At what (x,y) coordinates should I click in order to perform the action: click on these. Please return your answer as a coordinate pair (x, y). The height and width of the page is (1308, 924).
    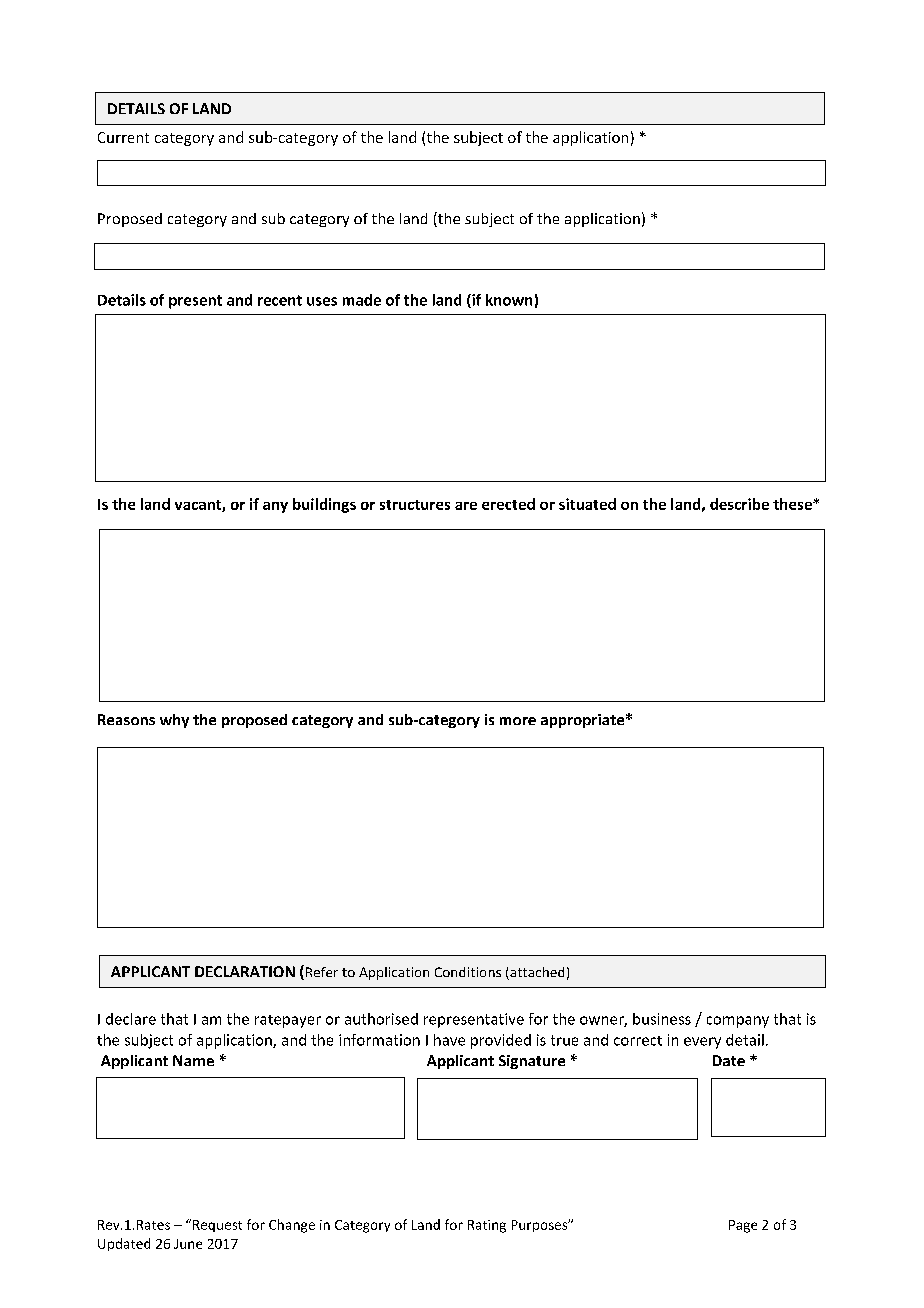
    Looking at the image, I should click on (793, 504).
